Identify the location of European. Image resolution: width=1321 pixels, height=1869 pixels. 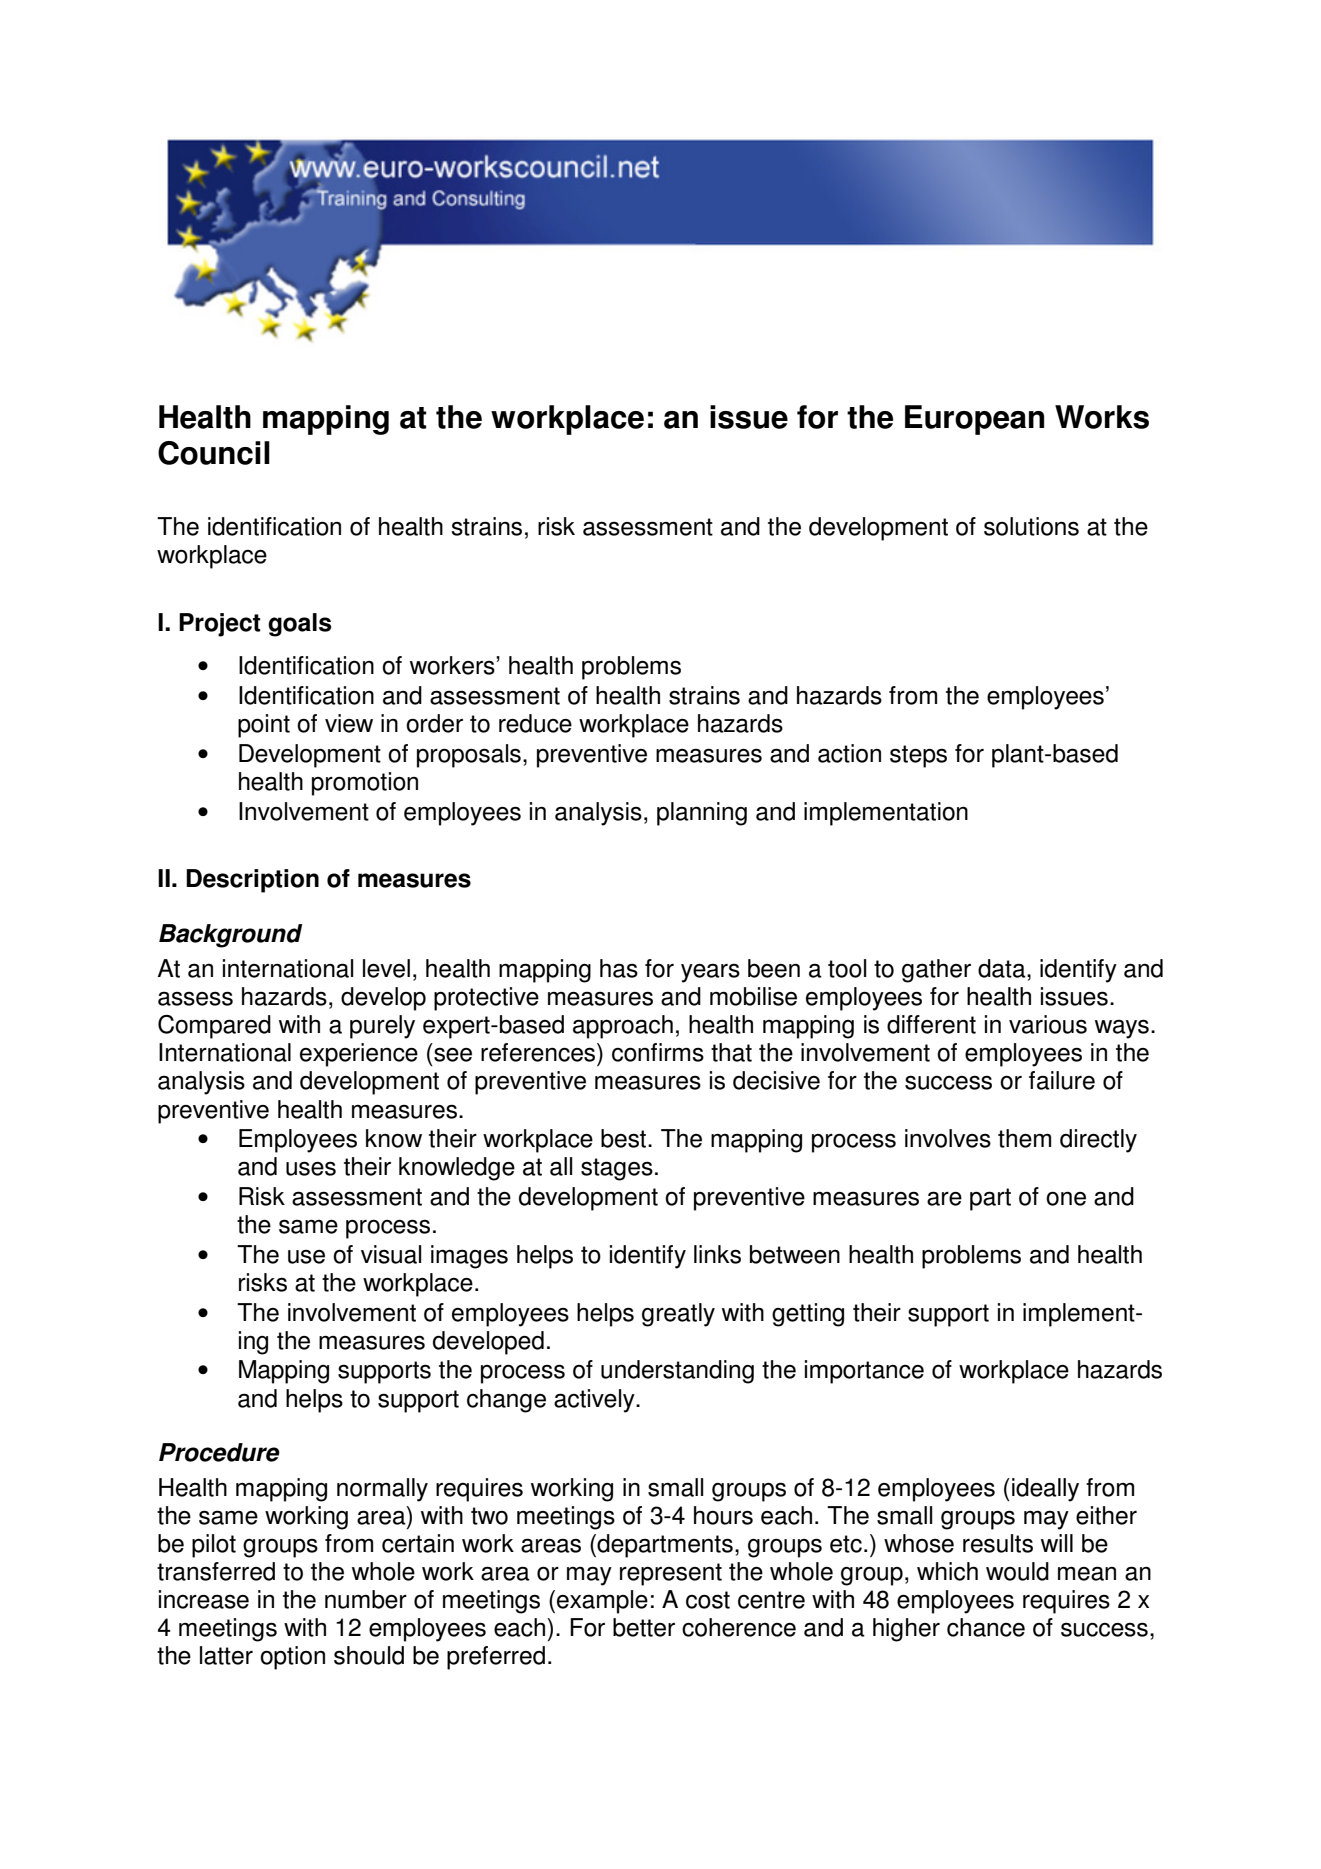
(974, 420).
